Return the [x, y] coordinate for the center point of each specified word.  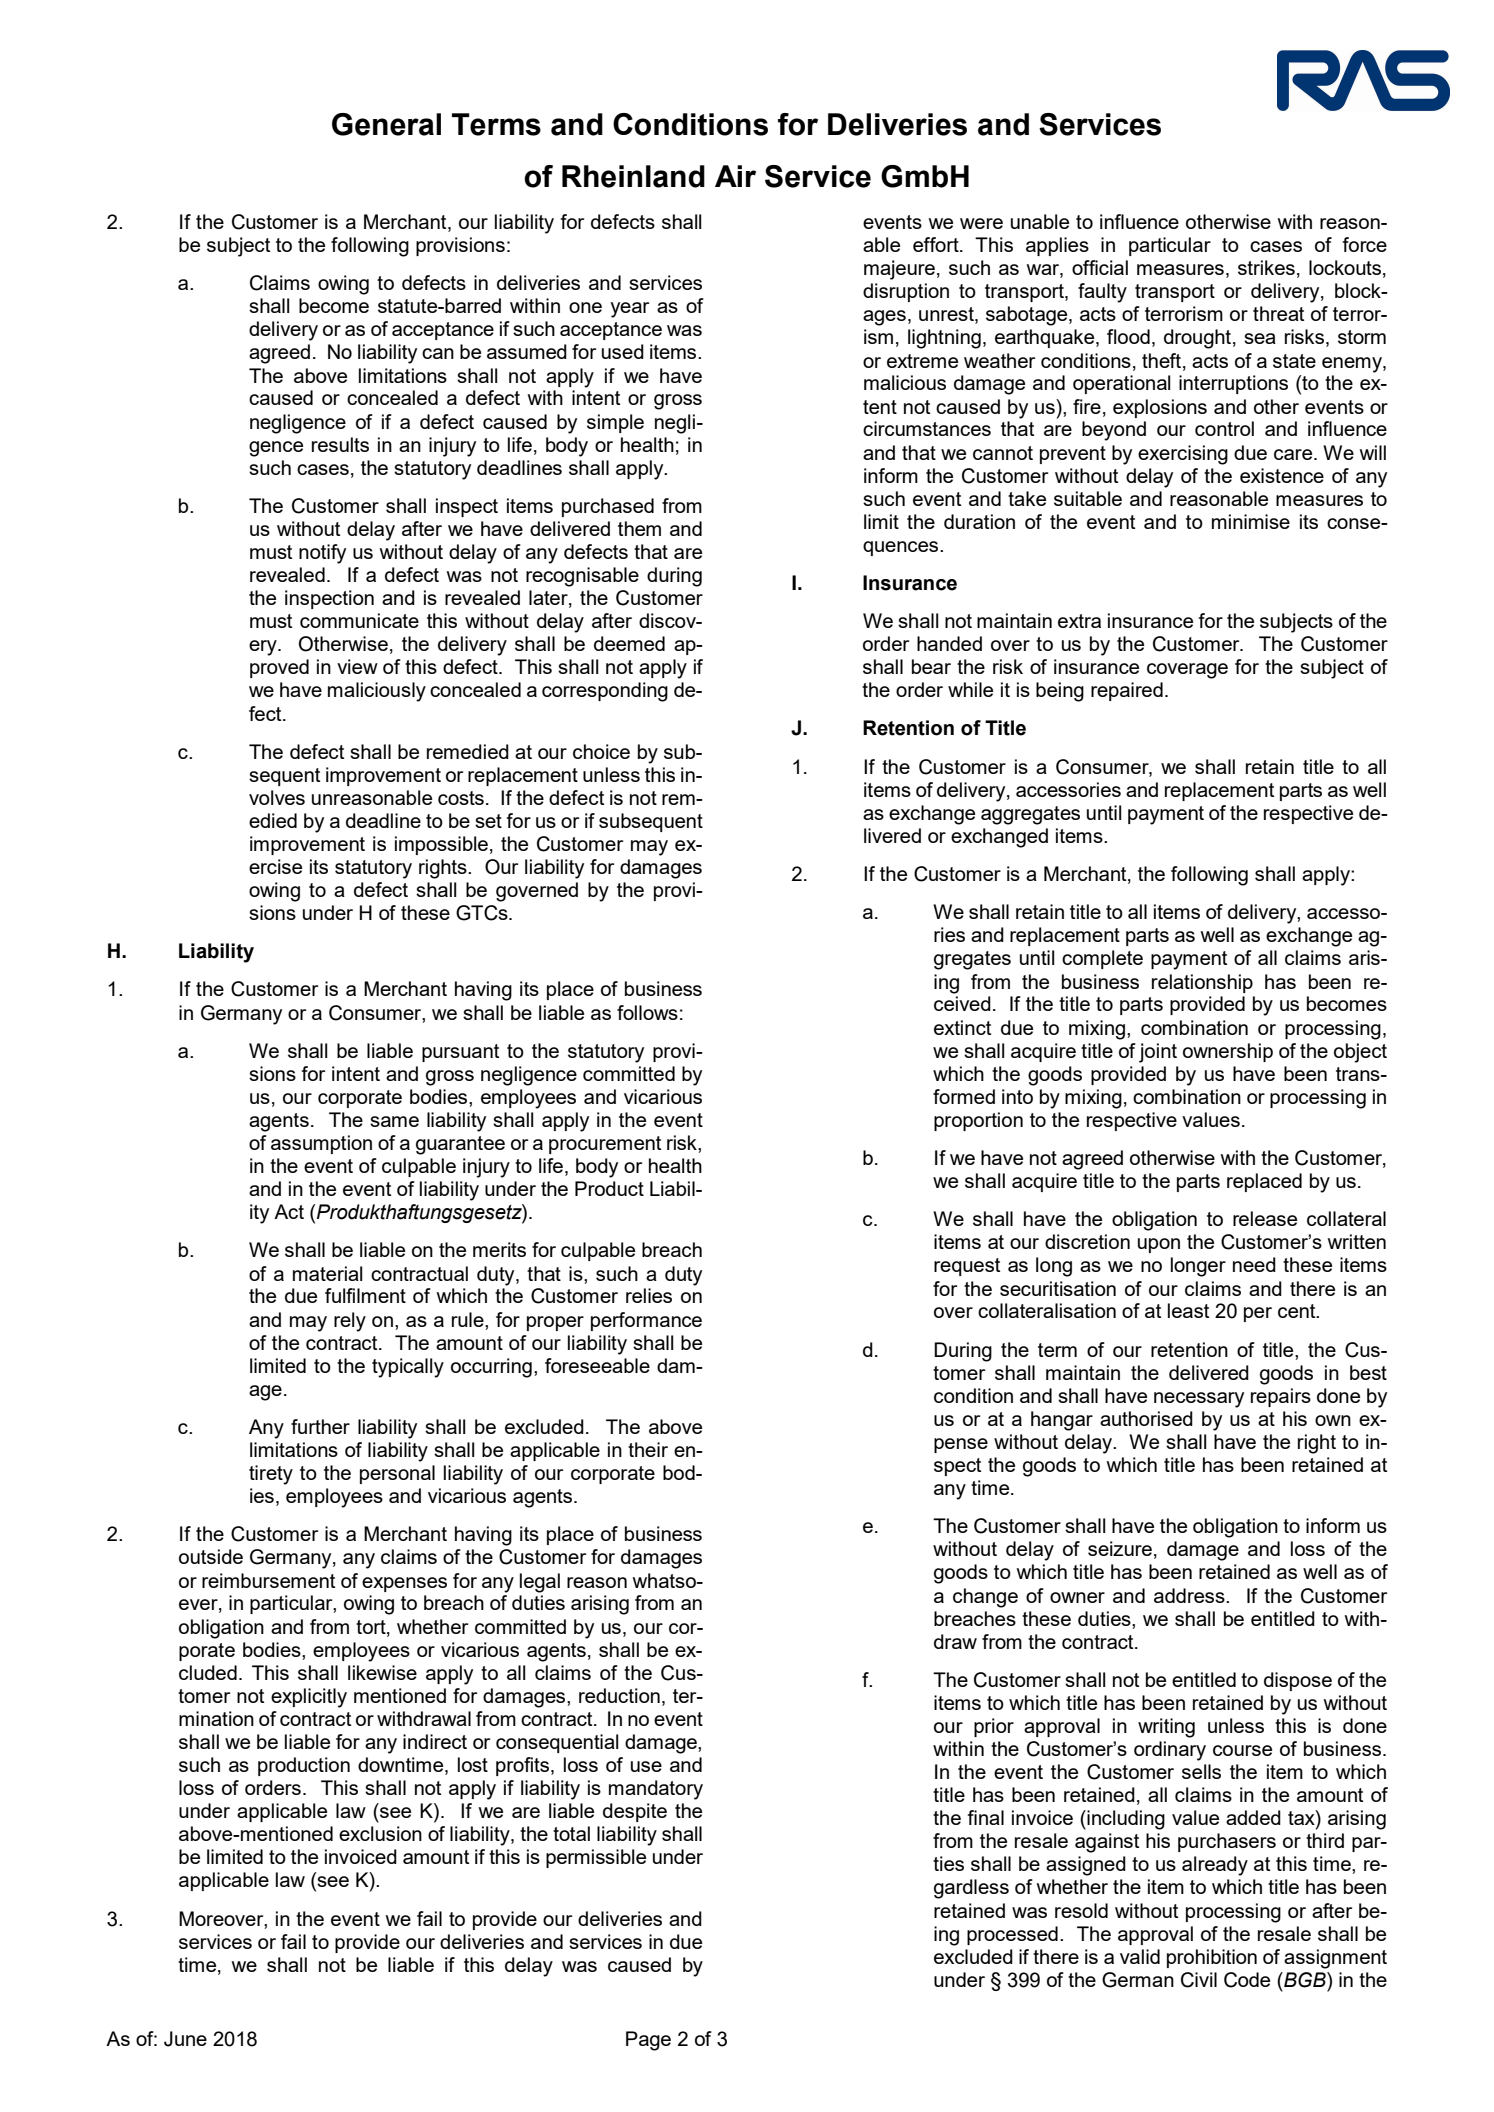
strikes [1266, 267]
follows [647, 1012]
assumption [321, 1144]
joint [1158, 1053]
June [185, 2039]
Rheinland [633, 176]
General [386, 124]
